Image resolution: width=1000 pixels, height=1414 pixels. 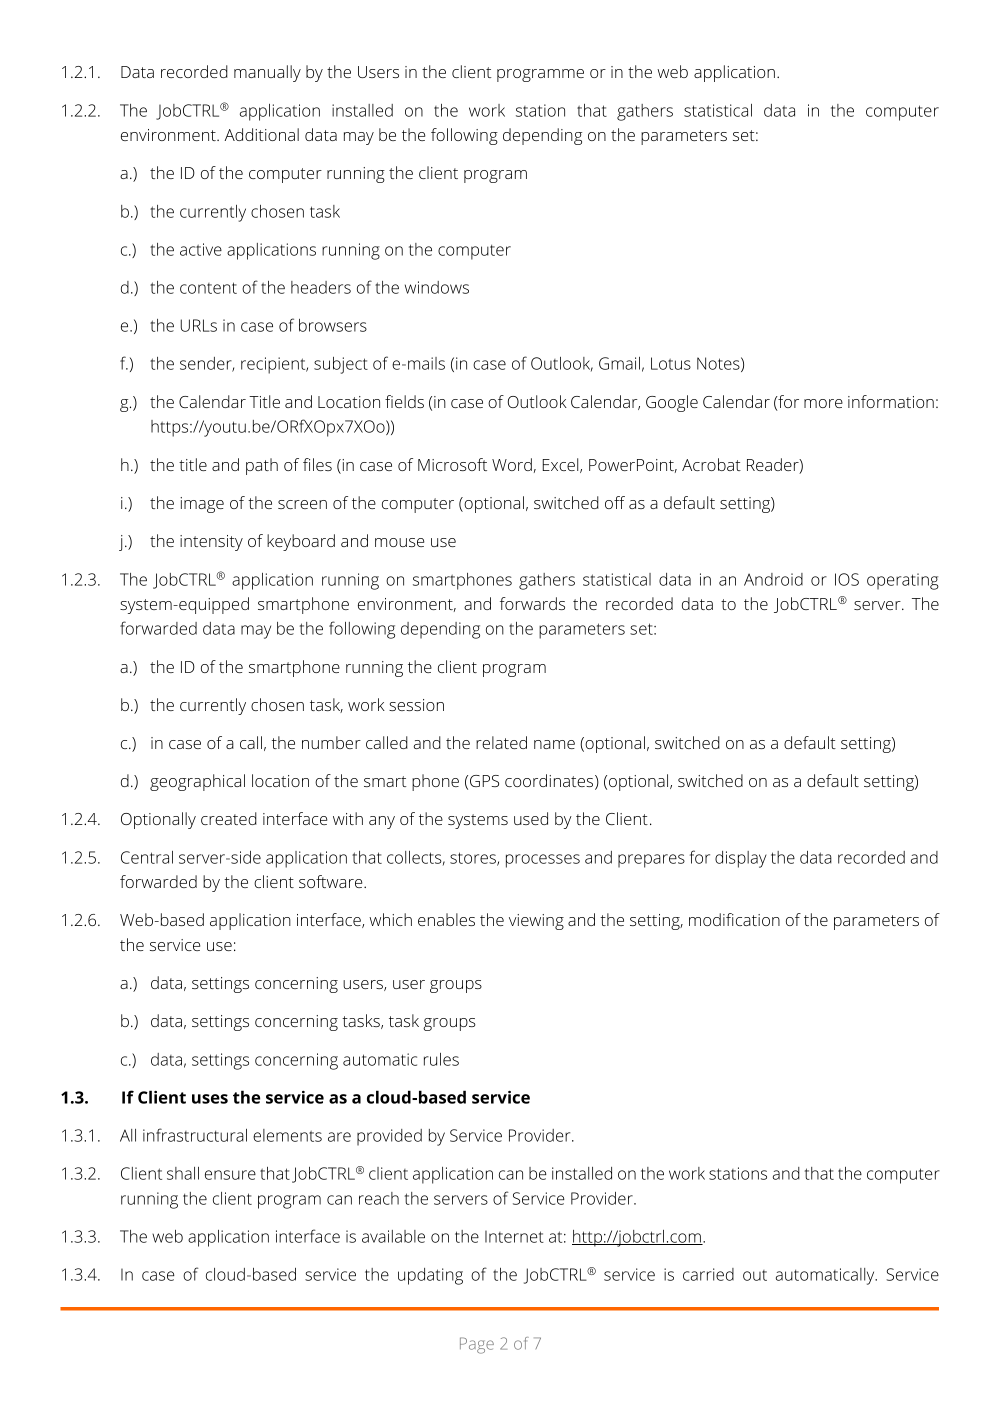 What do you see at coordinates (671, 363) in the document?
I see `Lotus` at bounding box center [671, 363].
